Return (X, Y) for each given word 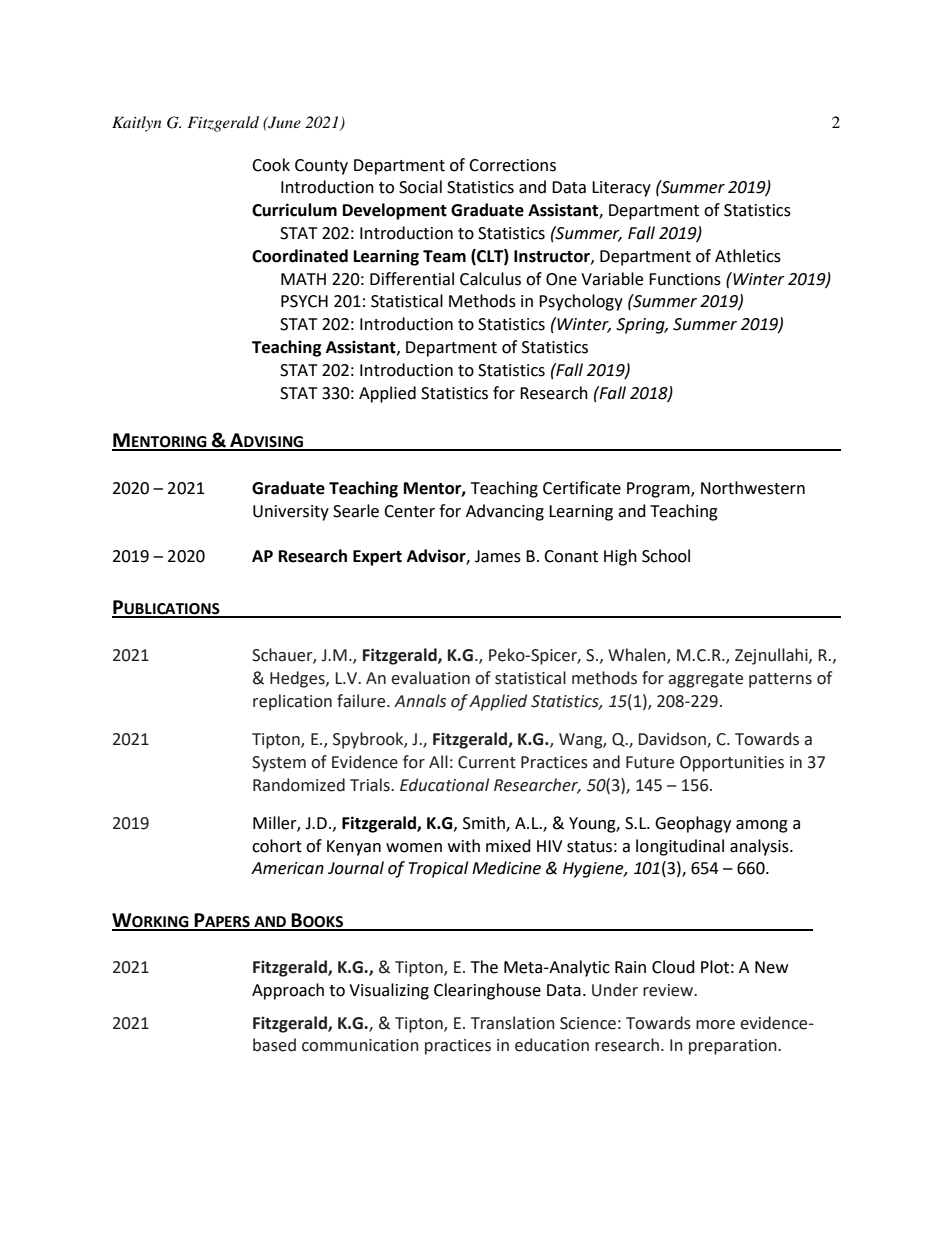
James (498, 556)
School (666, 556)
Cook (271, 165)
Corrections (512, 165)
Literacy (621, 189)
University (291, 513)
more (715, 1025)
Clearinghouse (487, 991)
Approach (288, 991)
